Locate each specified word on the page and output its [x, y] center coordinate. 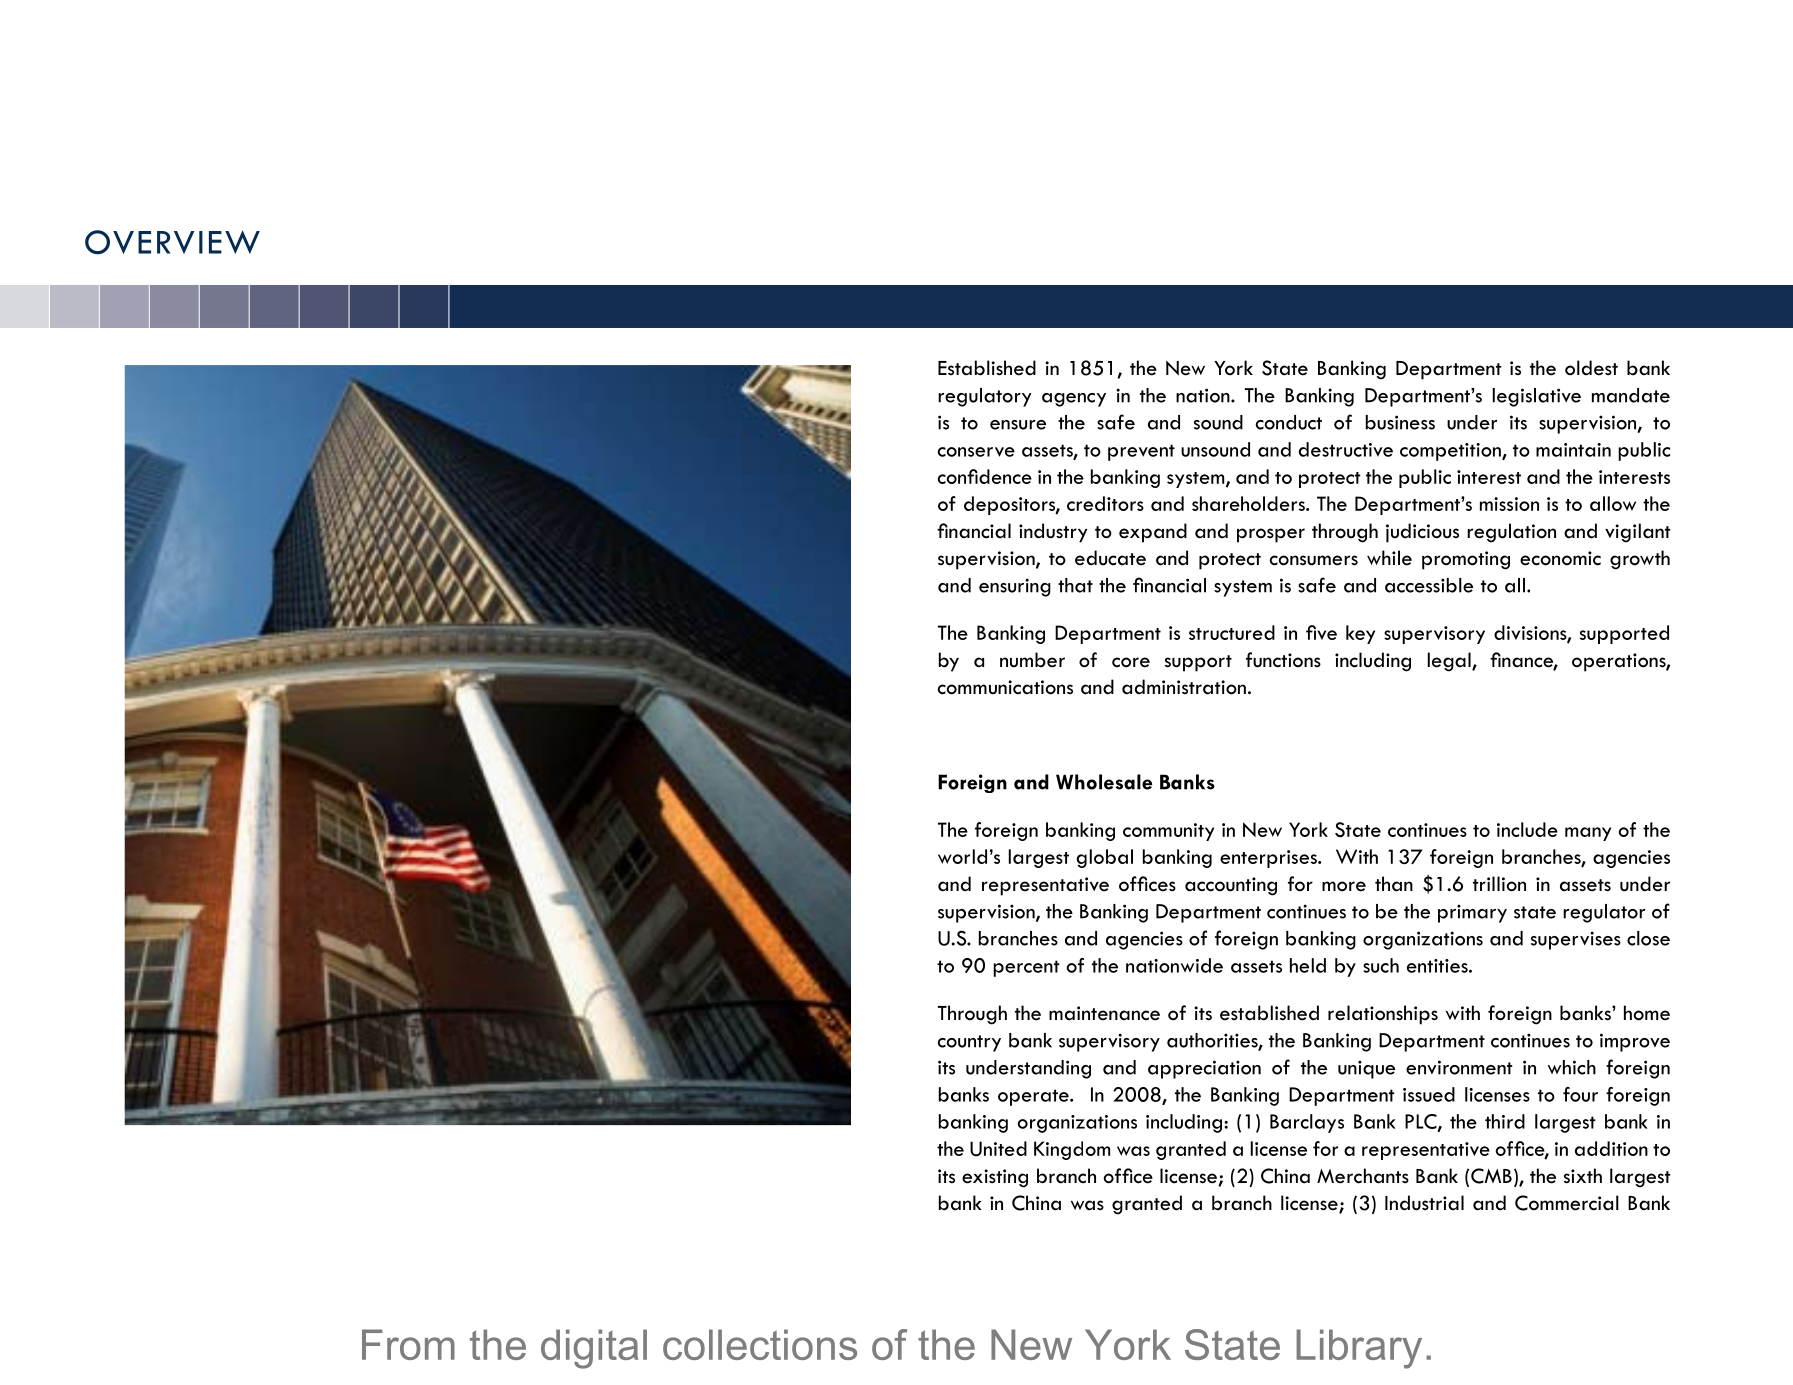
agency [1074, 400]
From [408, 1344]
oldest [1591, 368]
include [1527, 829]
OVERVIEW [172, 242]
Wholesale [1104, 782]
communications [1005, 687]
